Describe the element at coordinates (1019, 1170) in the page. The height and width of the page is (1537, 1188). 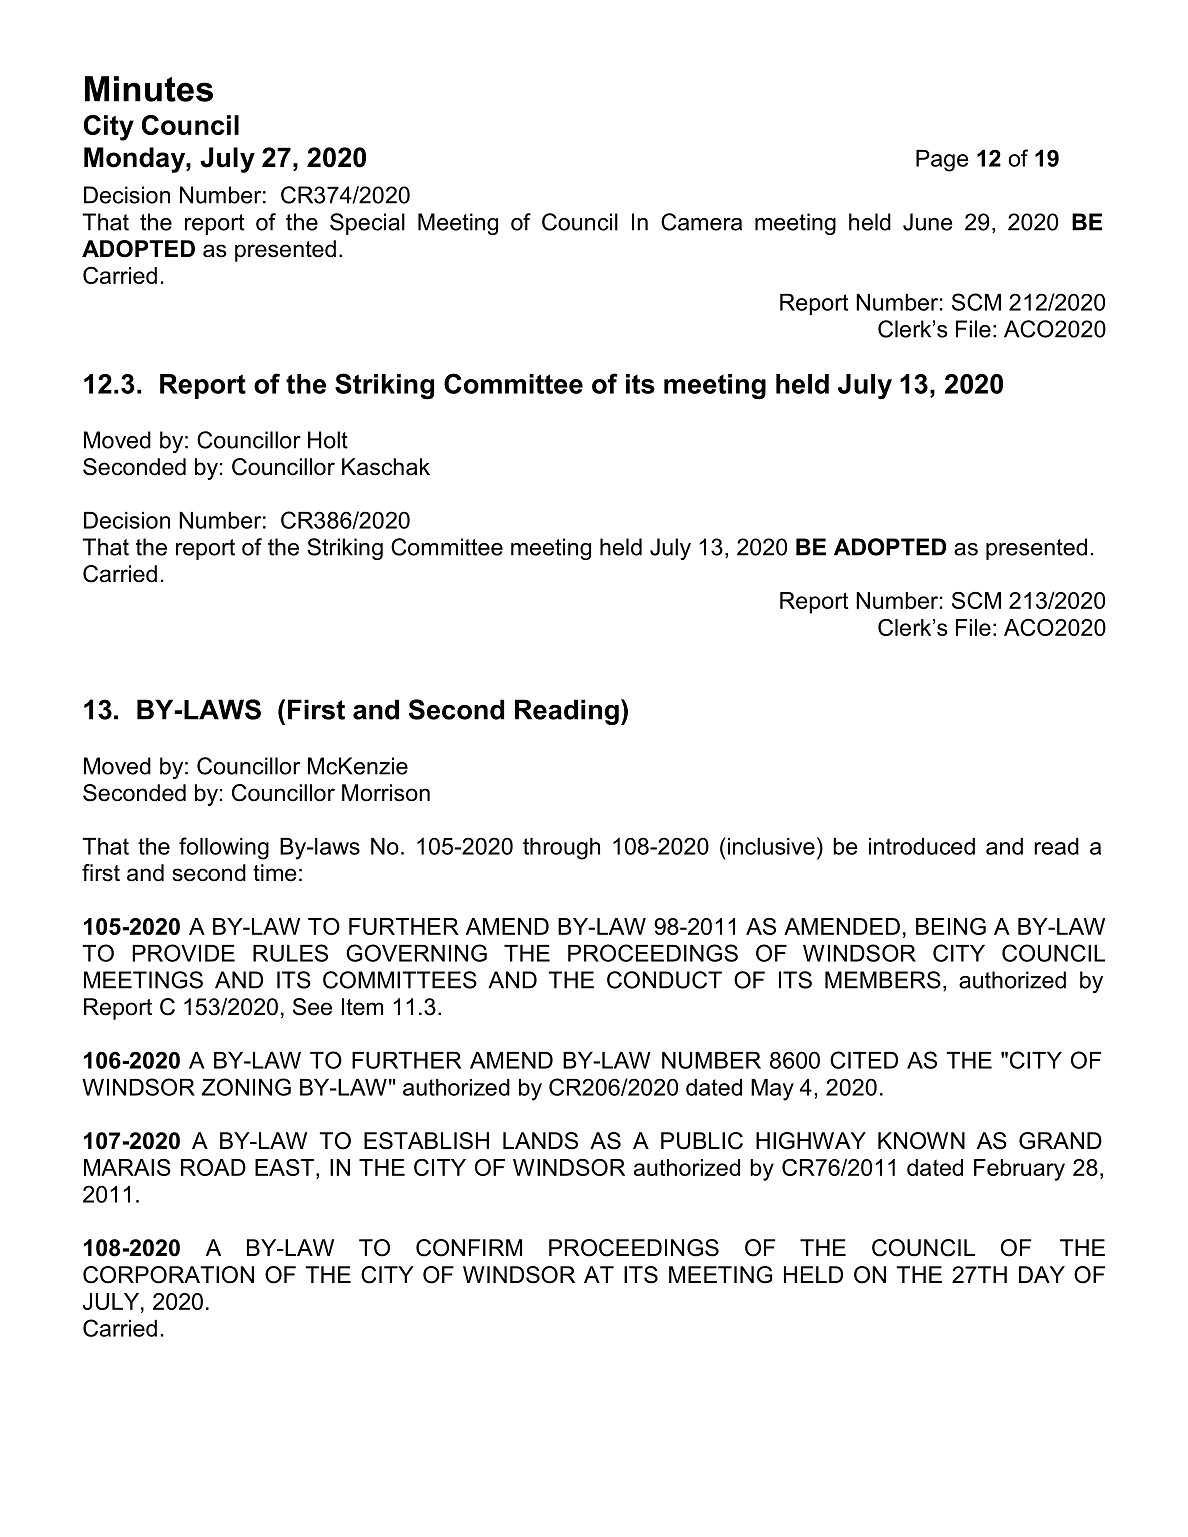
I see `February` at that location.
